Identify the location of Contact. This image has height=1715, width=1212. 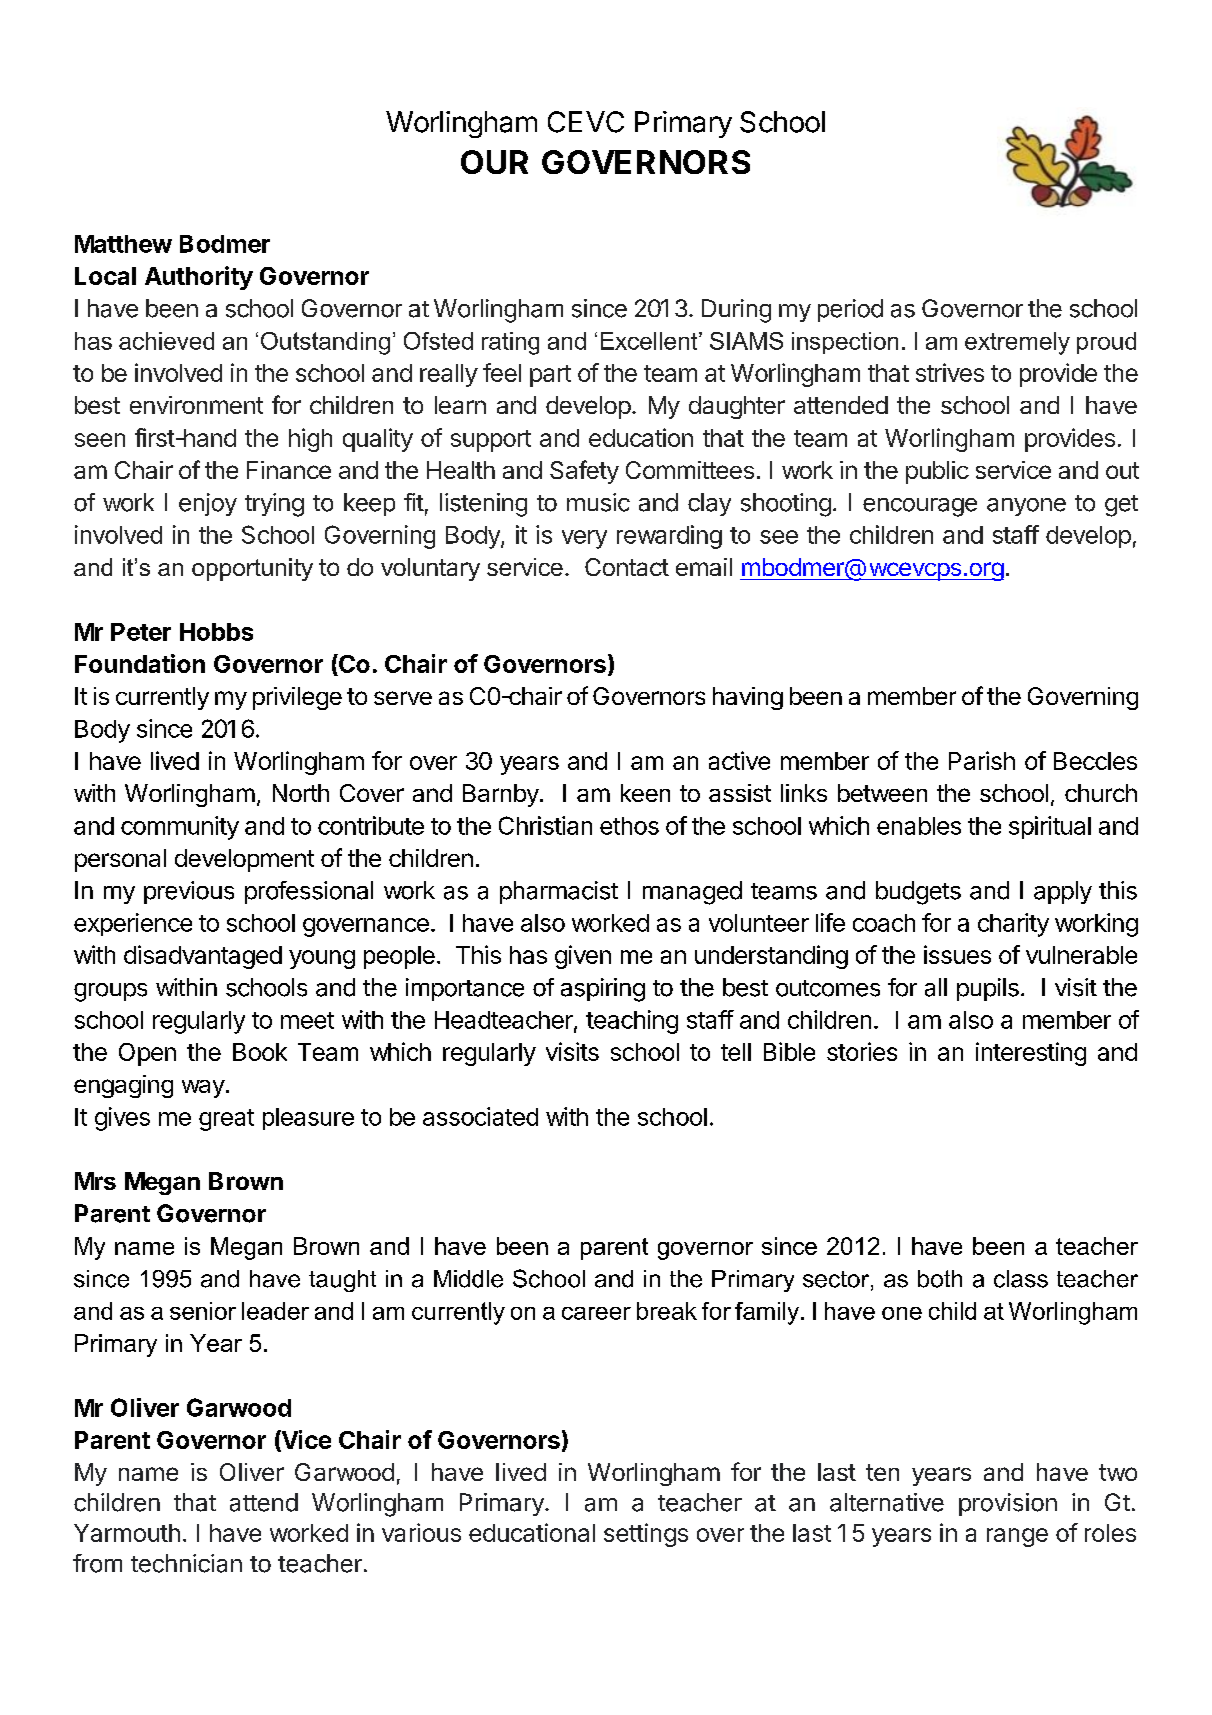
(627, 567).
